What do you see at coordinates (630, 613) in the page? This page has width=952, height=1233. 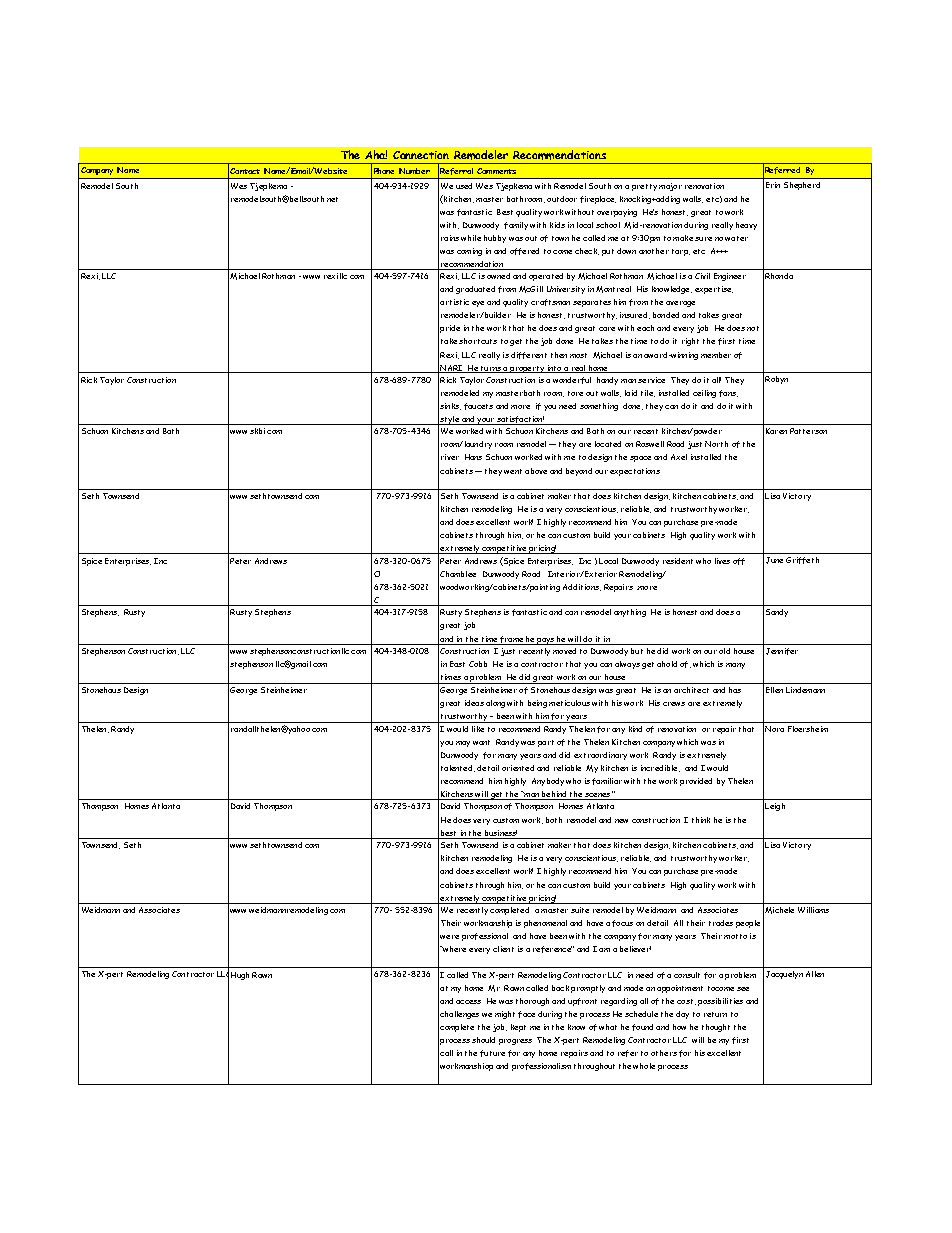 I see `anything` at bounding box center [630, 613].
